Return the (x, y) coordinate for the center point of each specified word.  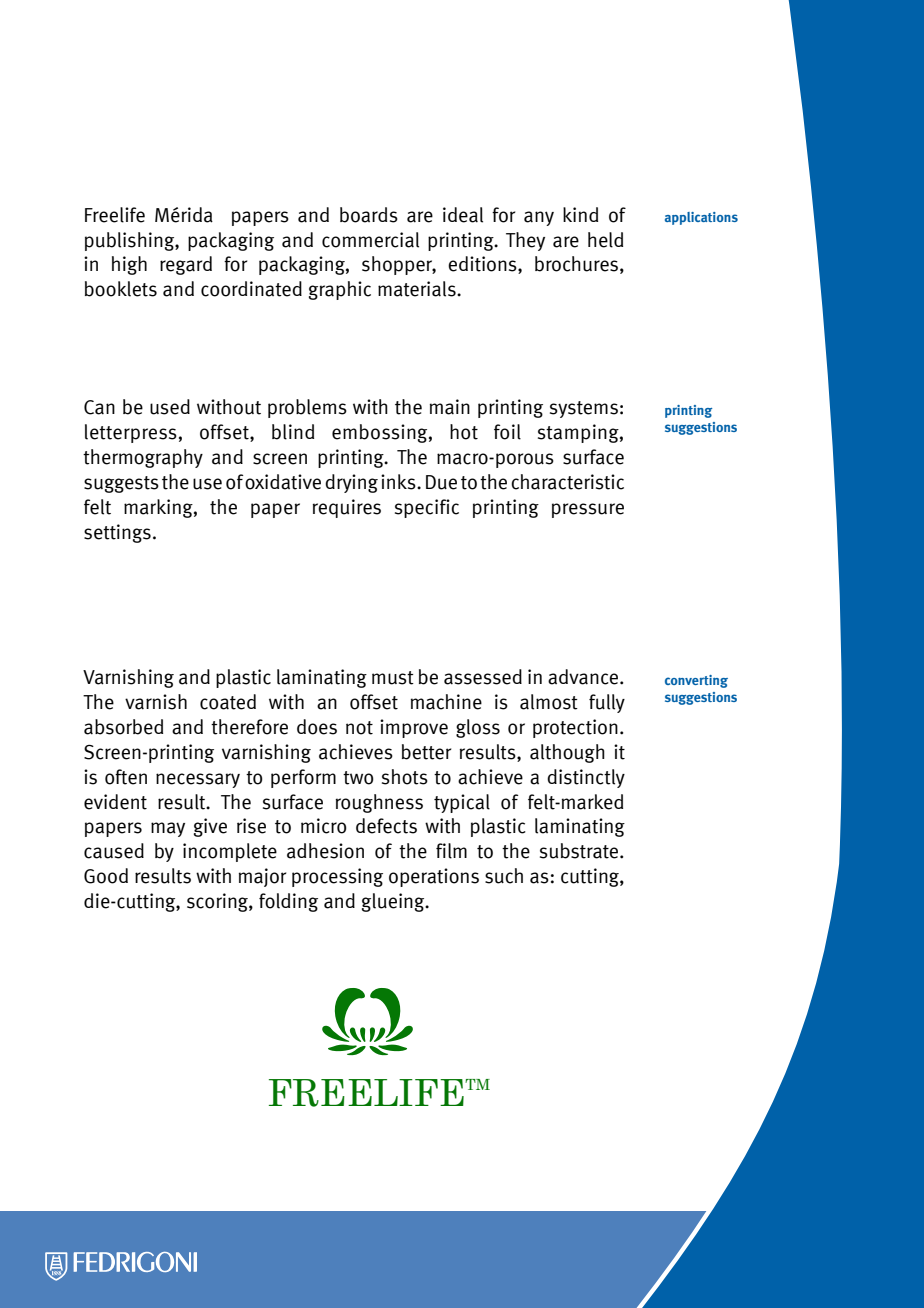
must (393, 678)
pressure (588, 510)
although (567, 753)
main (450, 407)
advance (584, 677)
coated (228, 702)
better (426, 752)
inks (399, 482)
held (605, 240)
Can (99, 407)
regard (186, 265)
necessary (198, 780)
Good (106, 876)
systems (584, 409)
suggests (121, 484)
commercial (370, 240)
